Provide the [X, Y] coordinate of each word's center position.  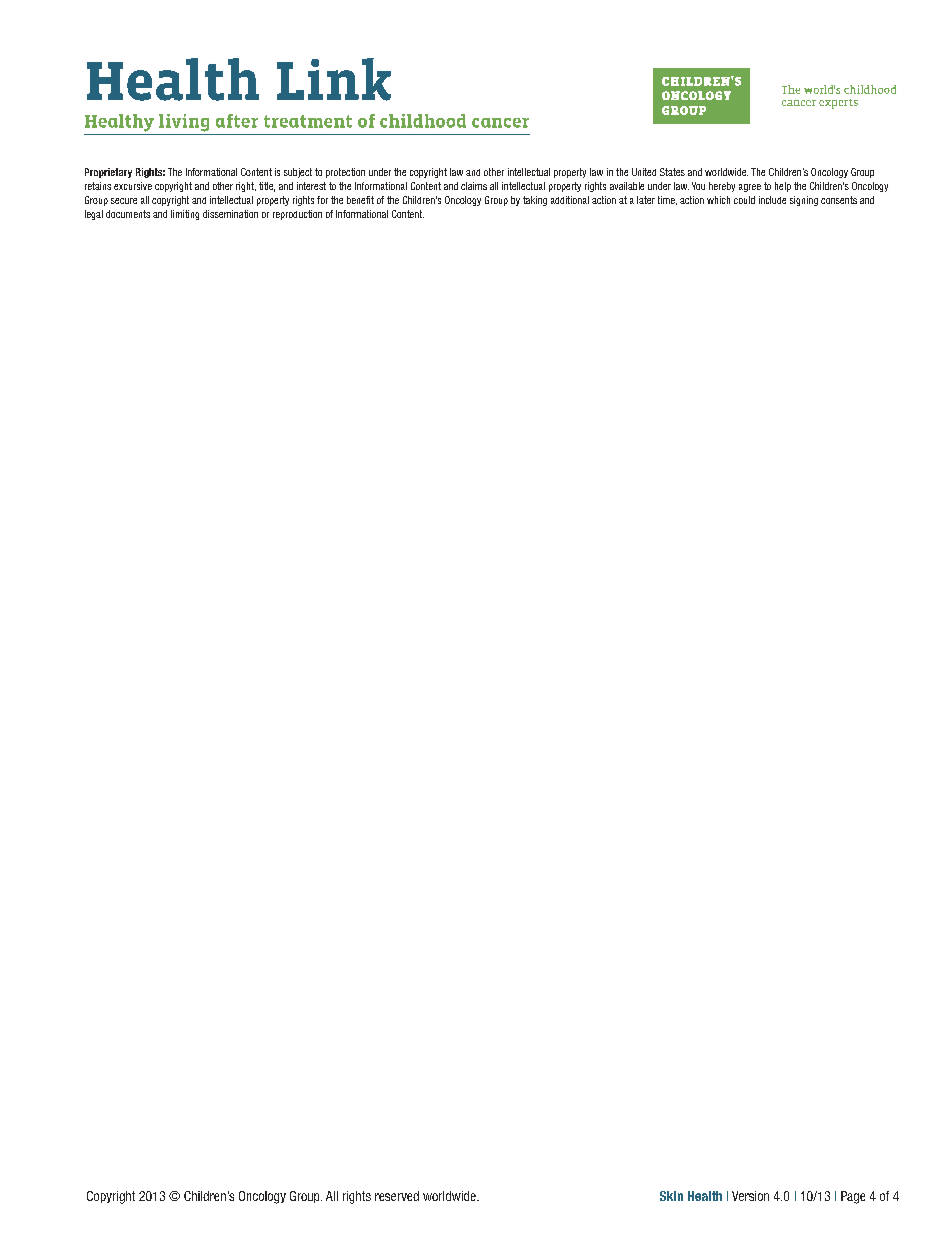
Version [750, 1196]
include [772, 200]
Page [853, 1197]
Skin [671, 1196]
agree [750, 188]
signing [804, 201]
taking [535, 201]
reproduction [297, 215]
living [184, 123]
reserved [397, 1196]
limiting [185, 215]
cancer [500, 123]
